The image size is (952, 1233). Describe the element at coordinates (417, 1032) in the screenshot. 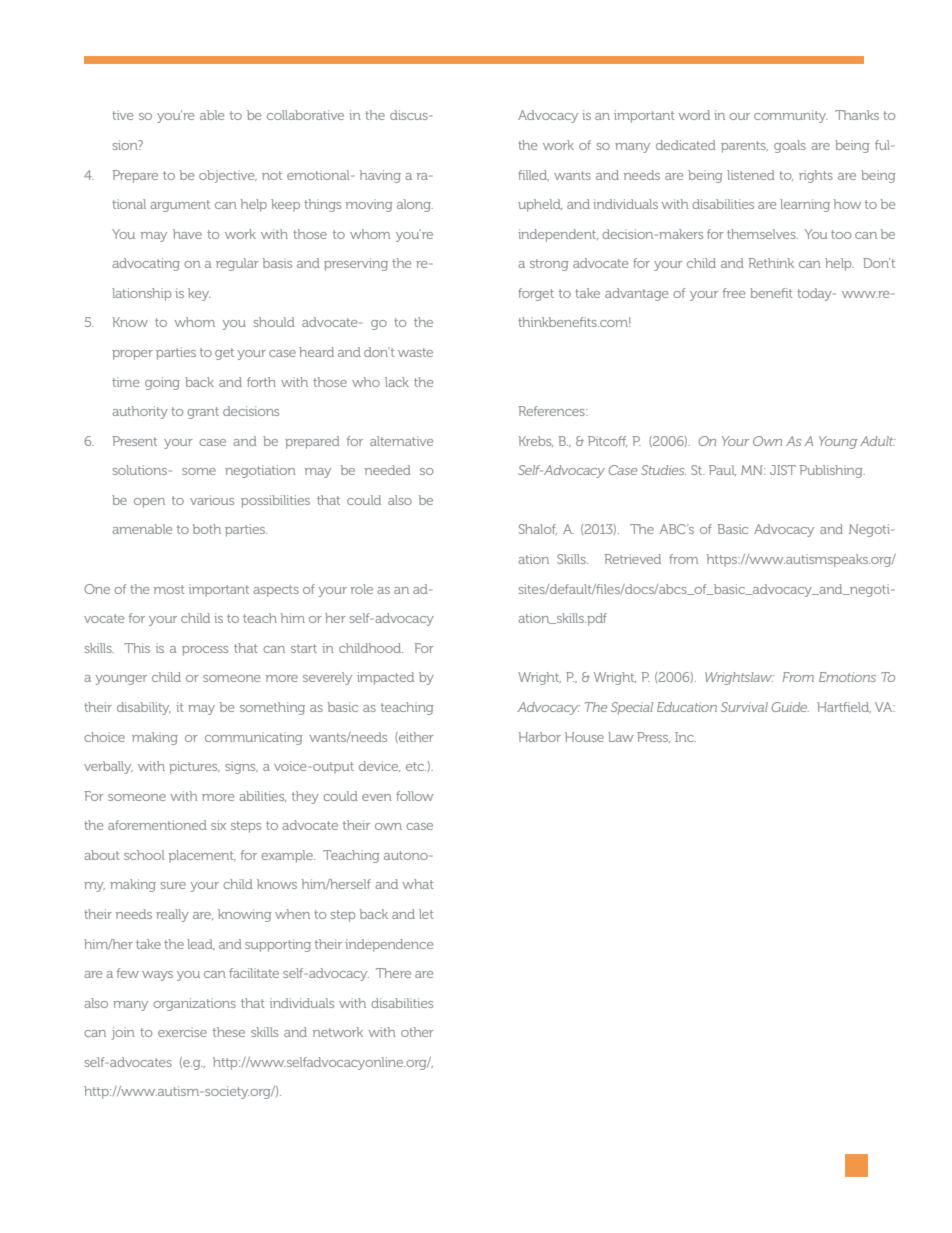

I see `other` at that location.
